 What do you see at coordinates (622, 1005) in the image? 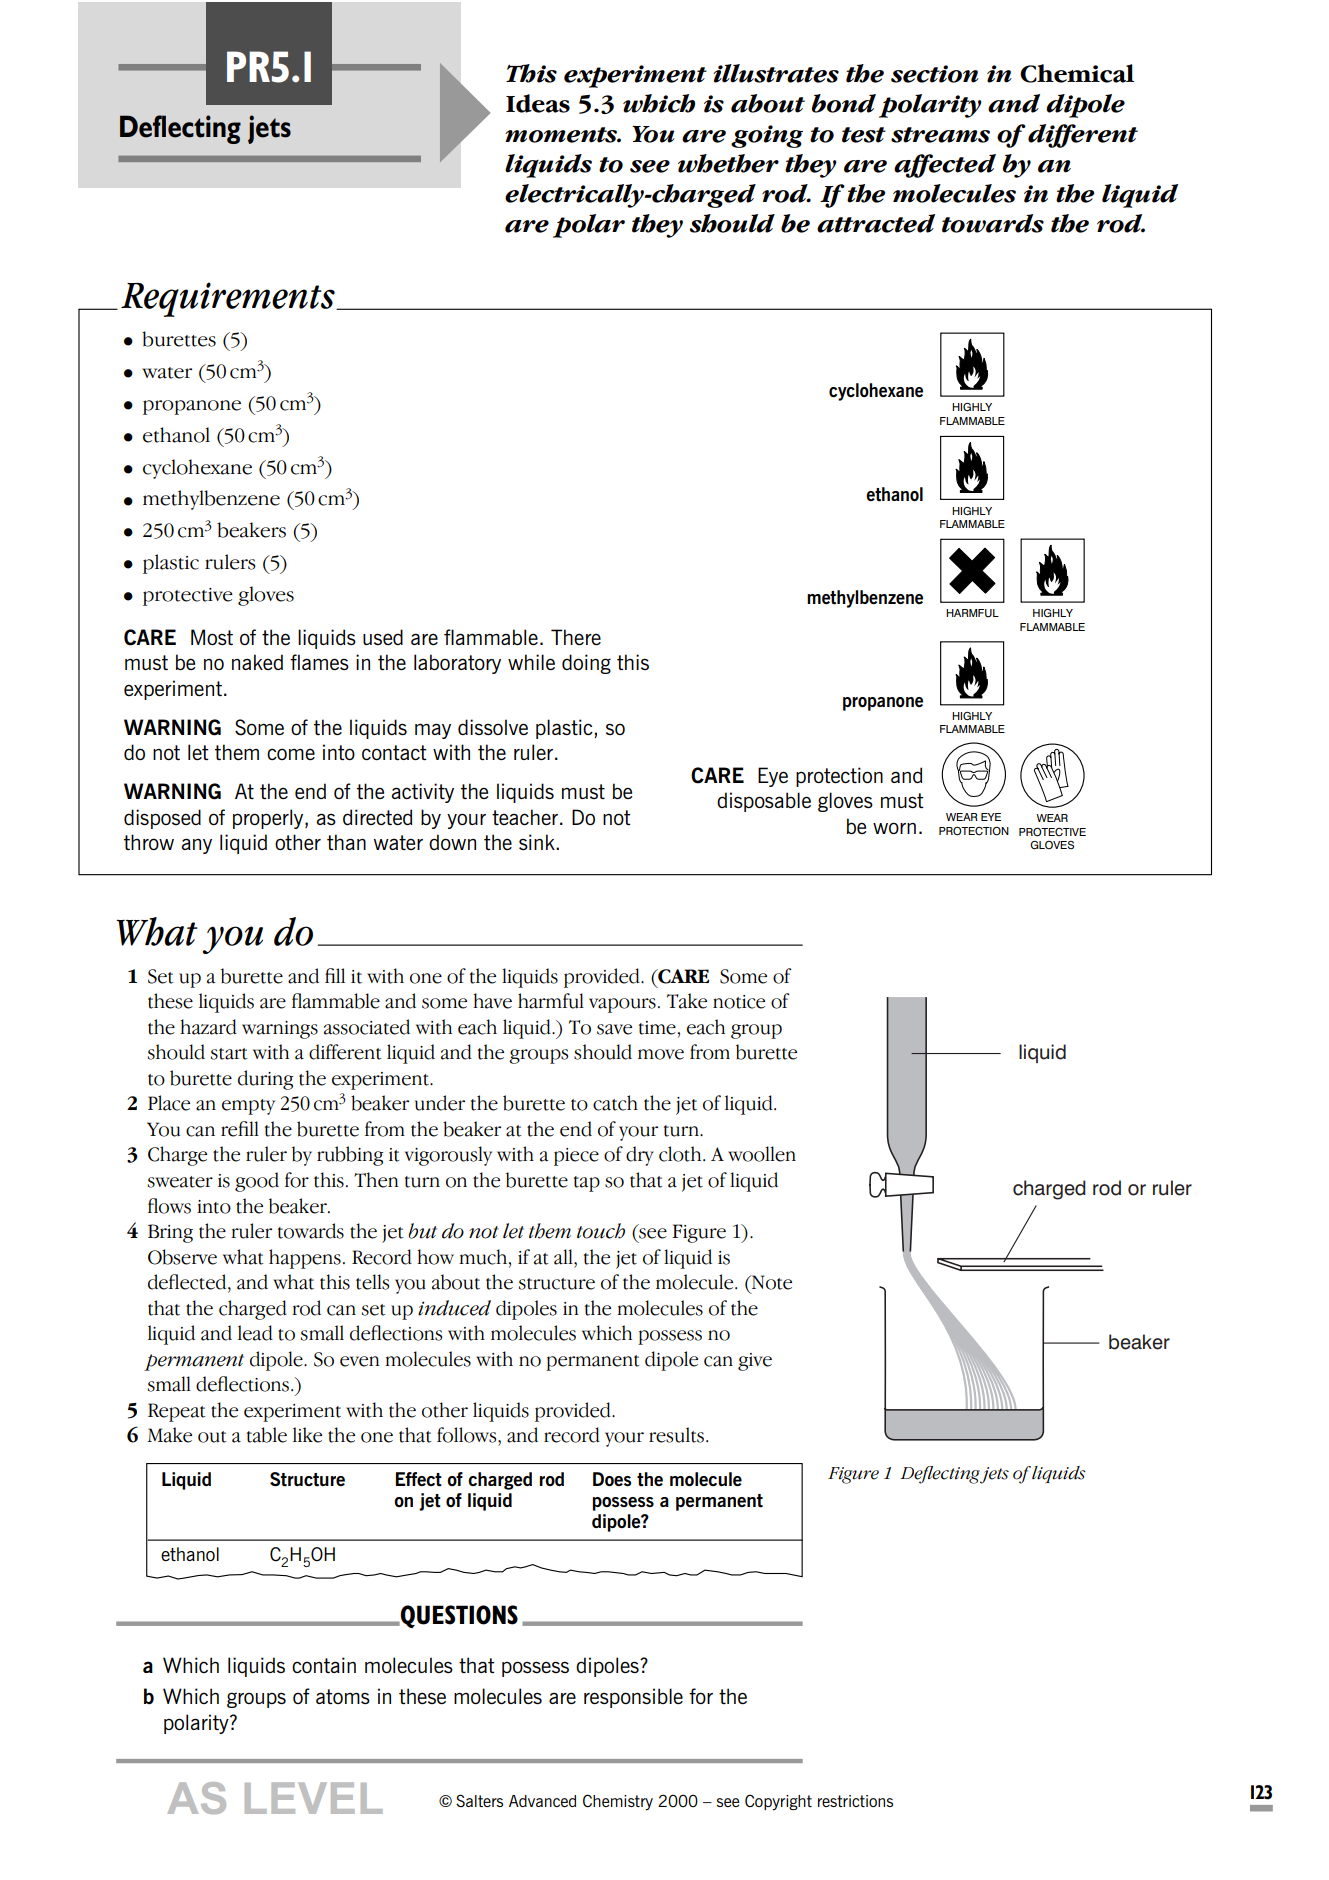
I see `vapours` at bounding box center [622, 1005].
